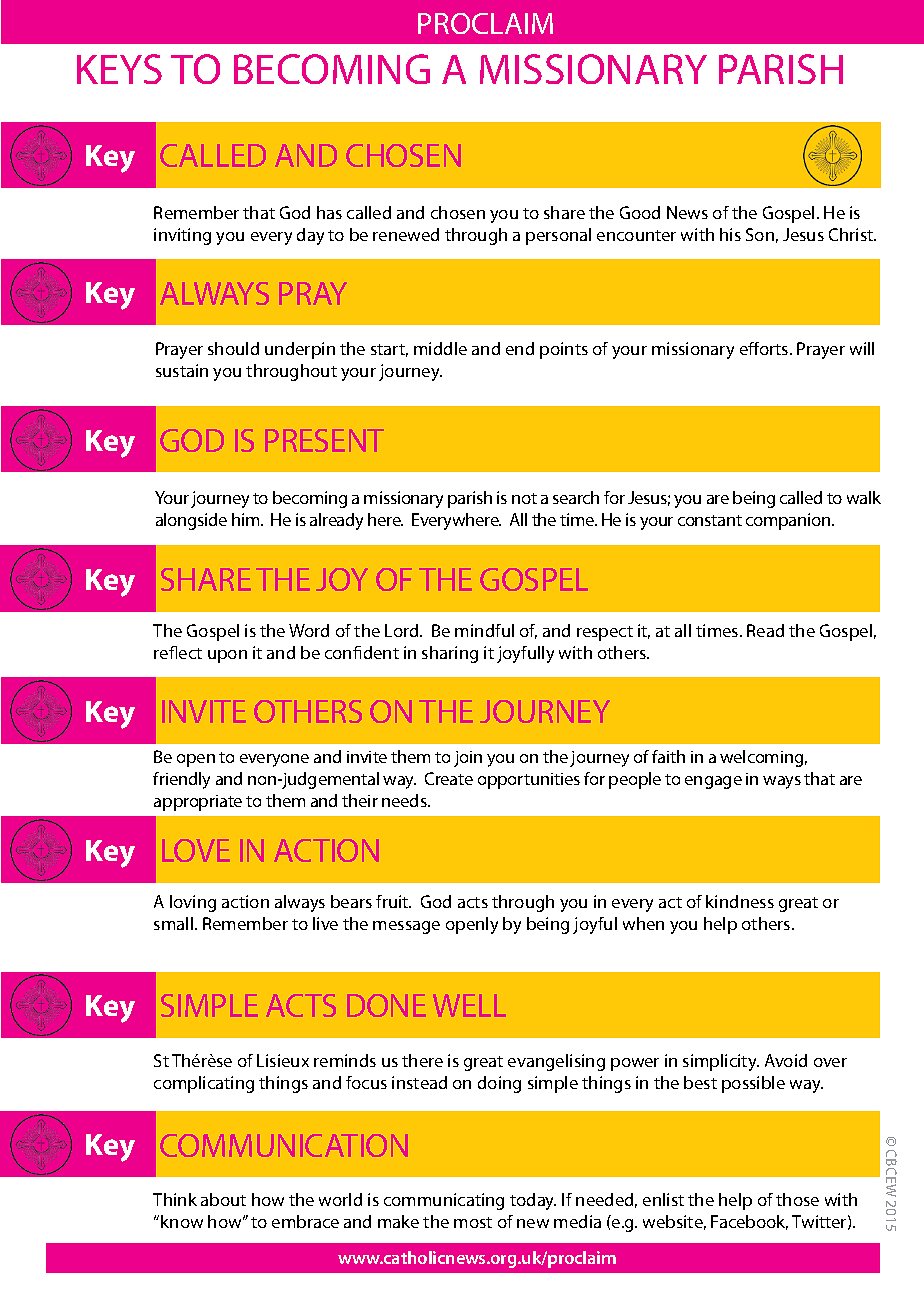 This image has height=1308, width=924. Describe the element at coordinates (182, 370) in the image. I see `sustain` at that location.
